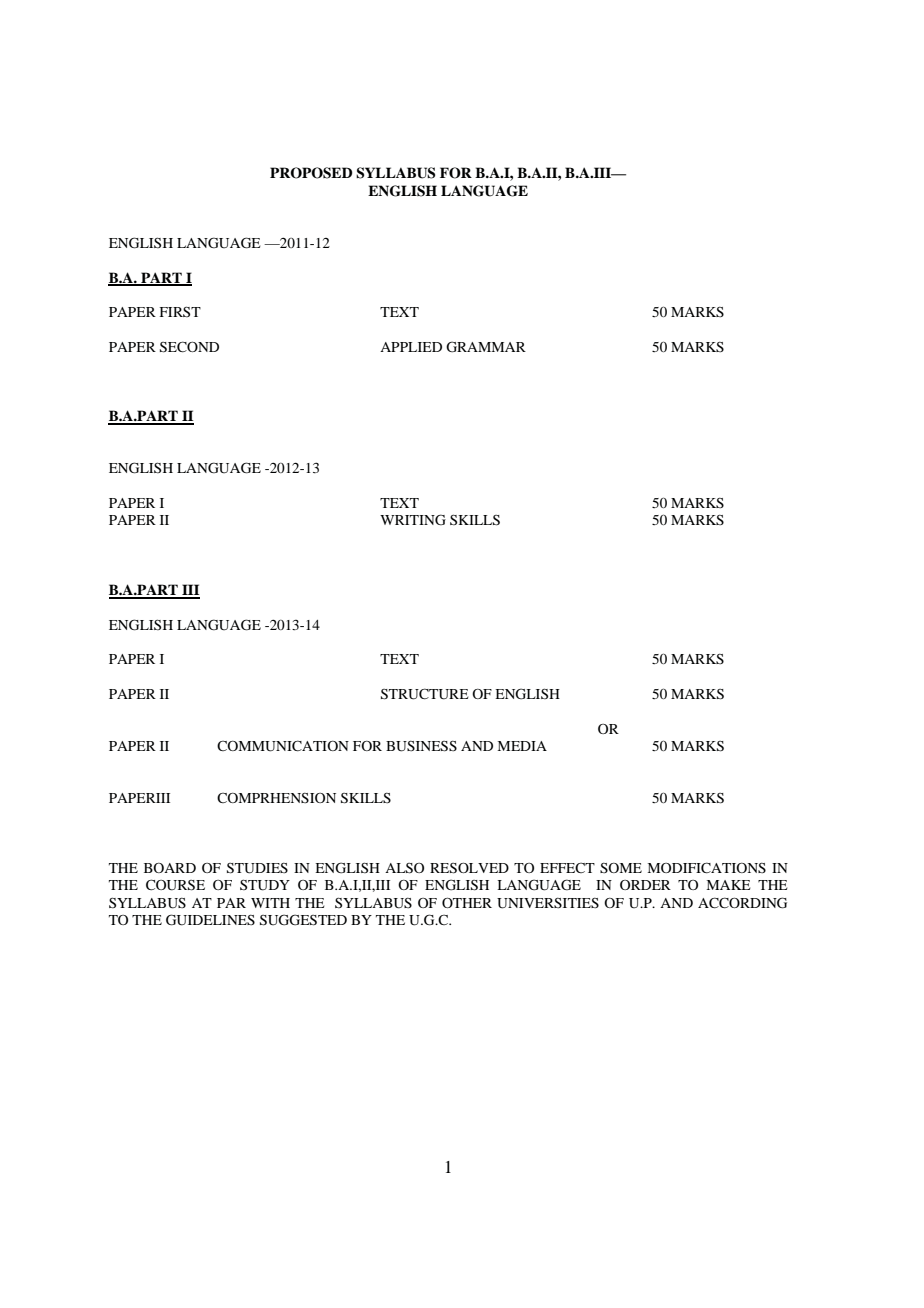  I want to click on STUDY, so click(265, 885).
